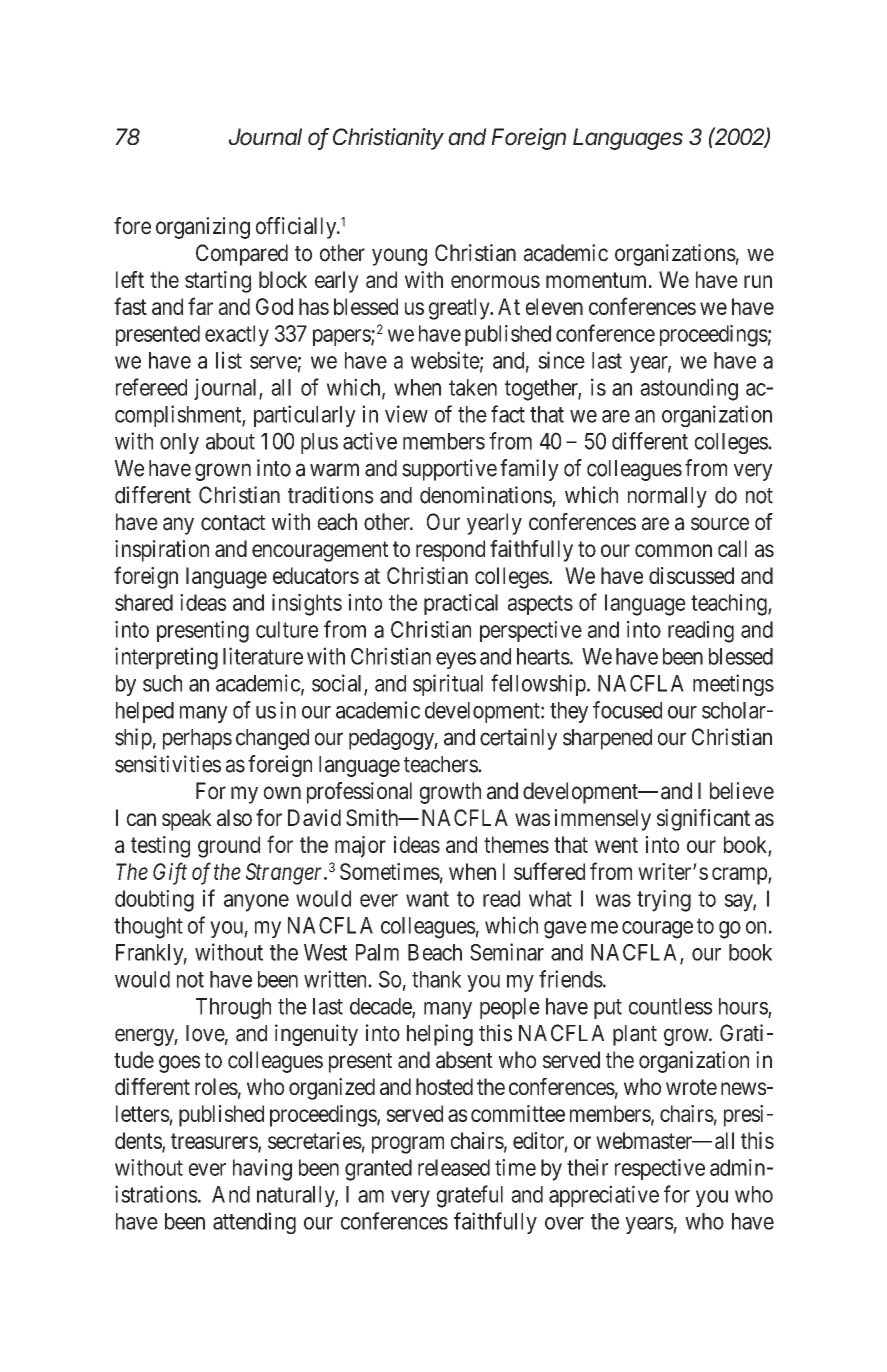  What do you see at coordinates (660, 1169) in the screenshot?
I see `respective` at bounding box center [660, 1169].
